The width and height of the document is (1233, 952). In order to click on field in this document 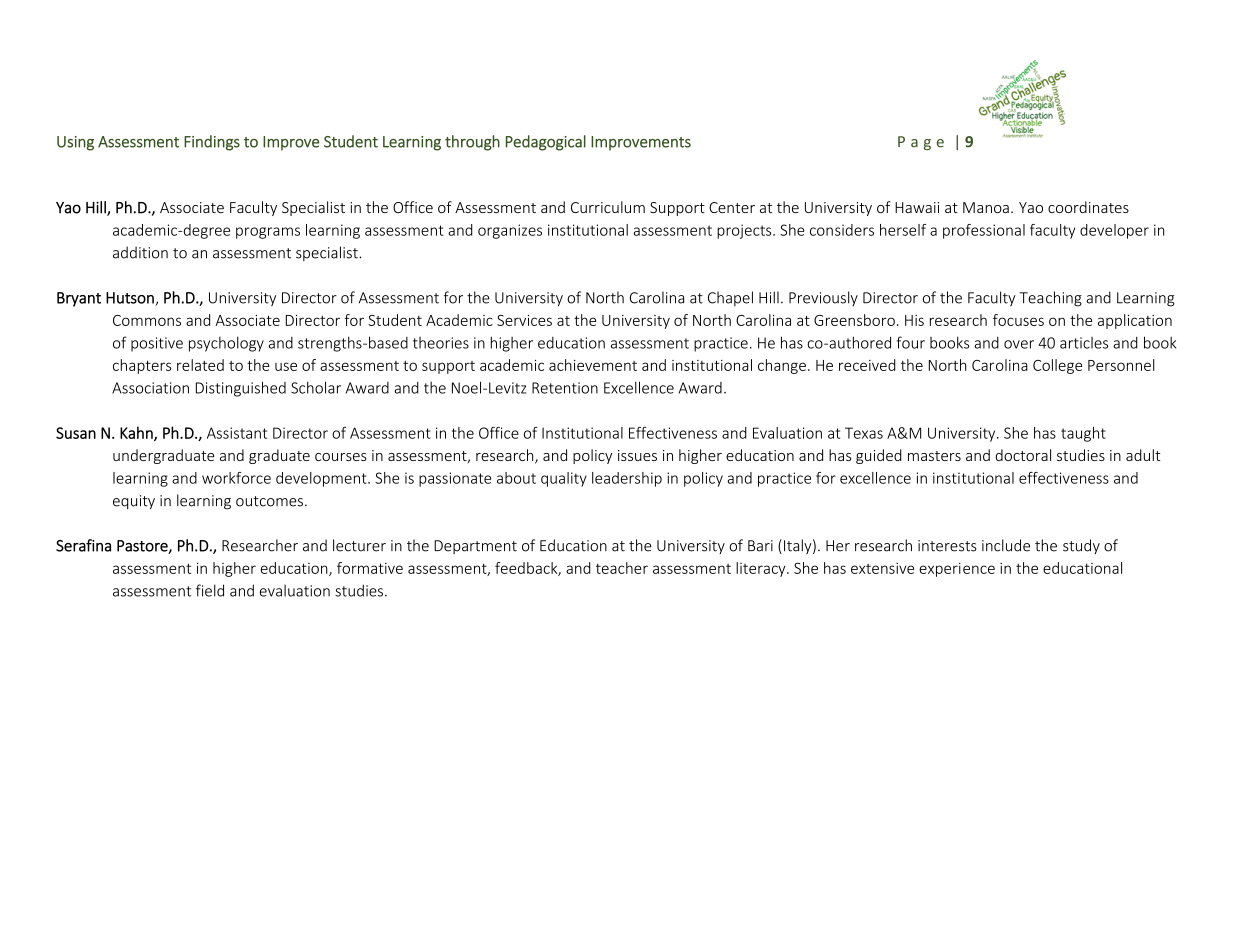, I will do `click(210, 590)`.
